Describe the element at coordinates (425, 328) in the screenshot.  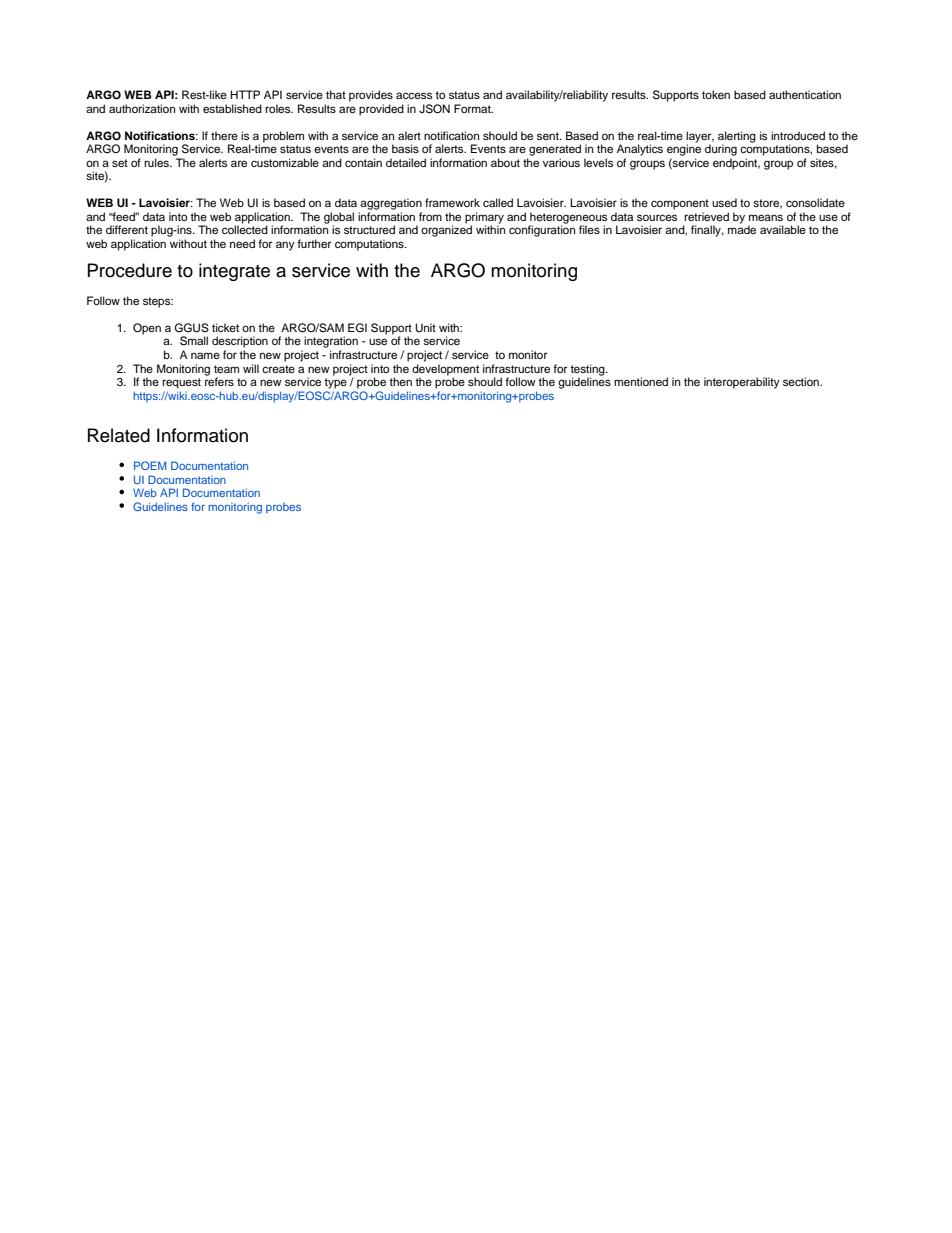
I see `Unit` at that location.
